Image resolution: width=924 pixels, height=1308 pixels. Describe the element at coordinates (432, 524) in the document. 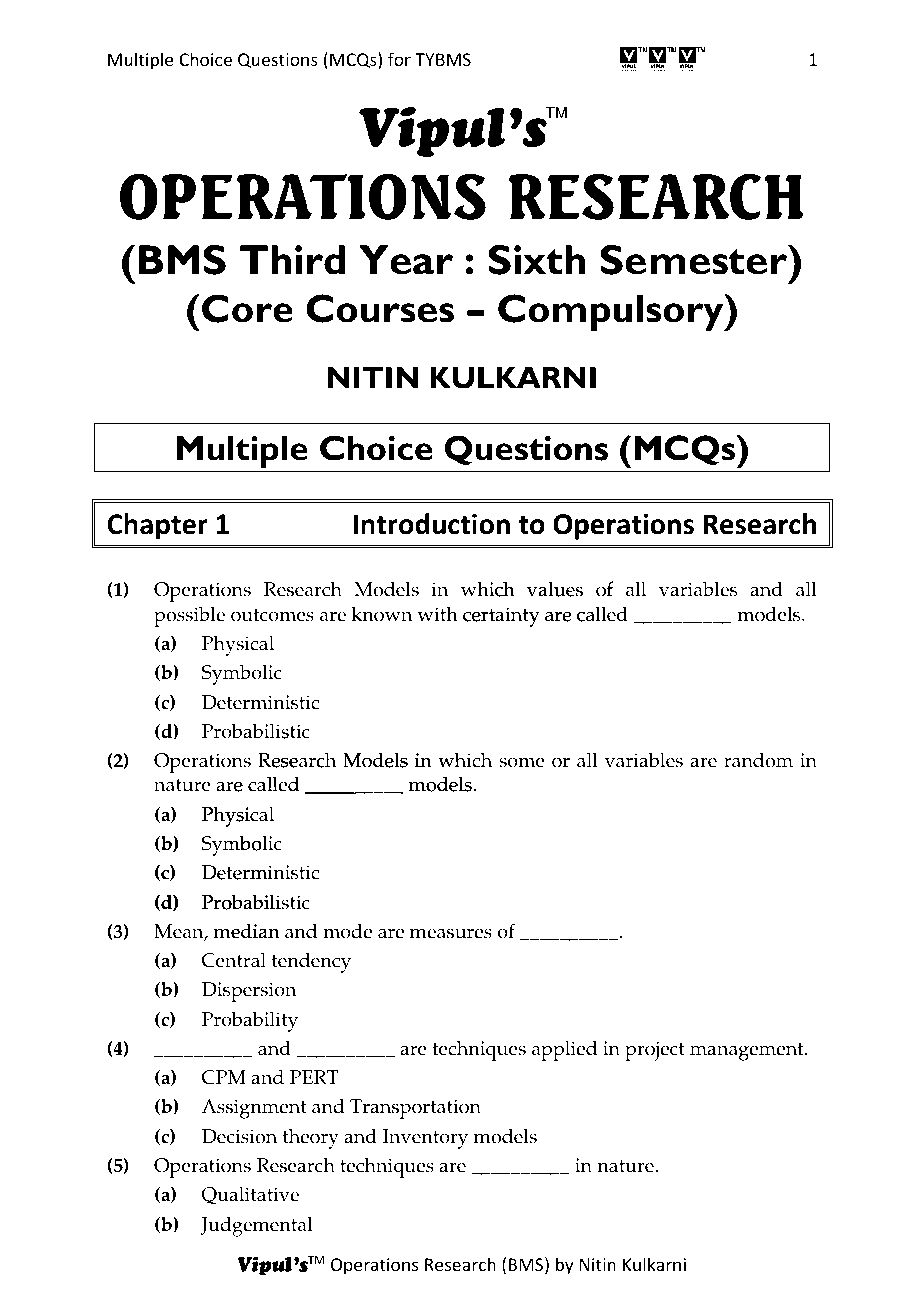

I see `Introduction` at that location.
